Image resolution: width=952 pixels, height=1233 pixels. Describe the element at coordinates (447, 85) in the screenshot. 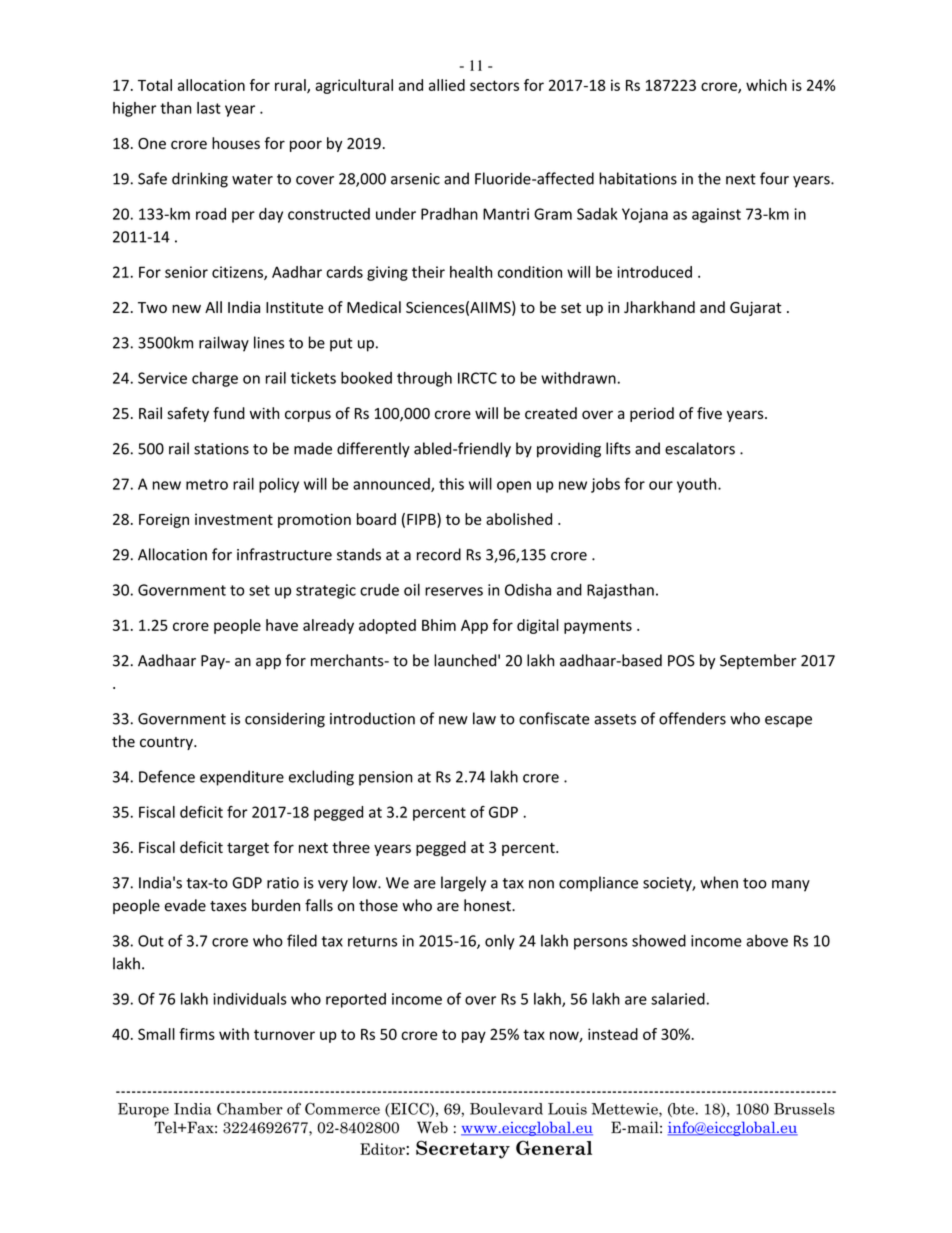

I see `allied` at that location.
